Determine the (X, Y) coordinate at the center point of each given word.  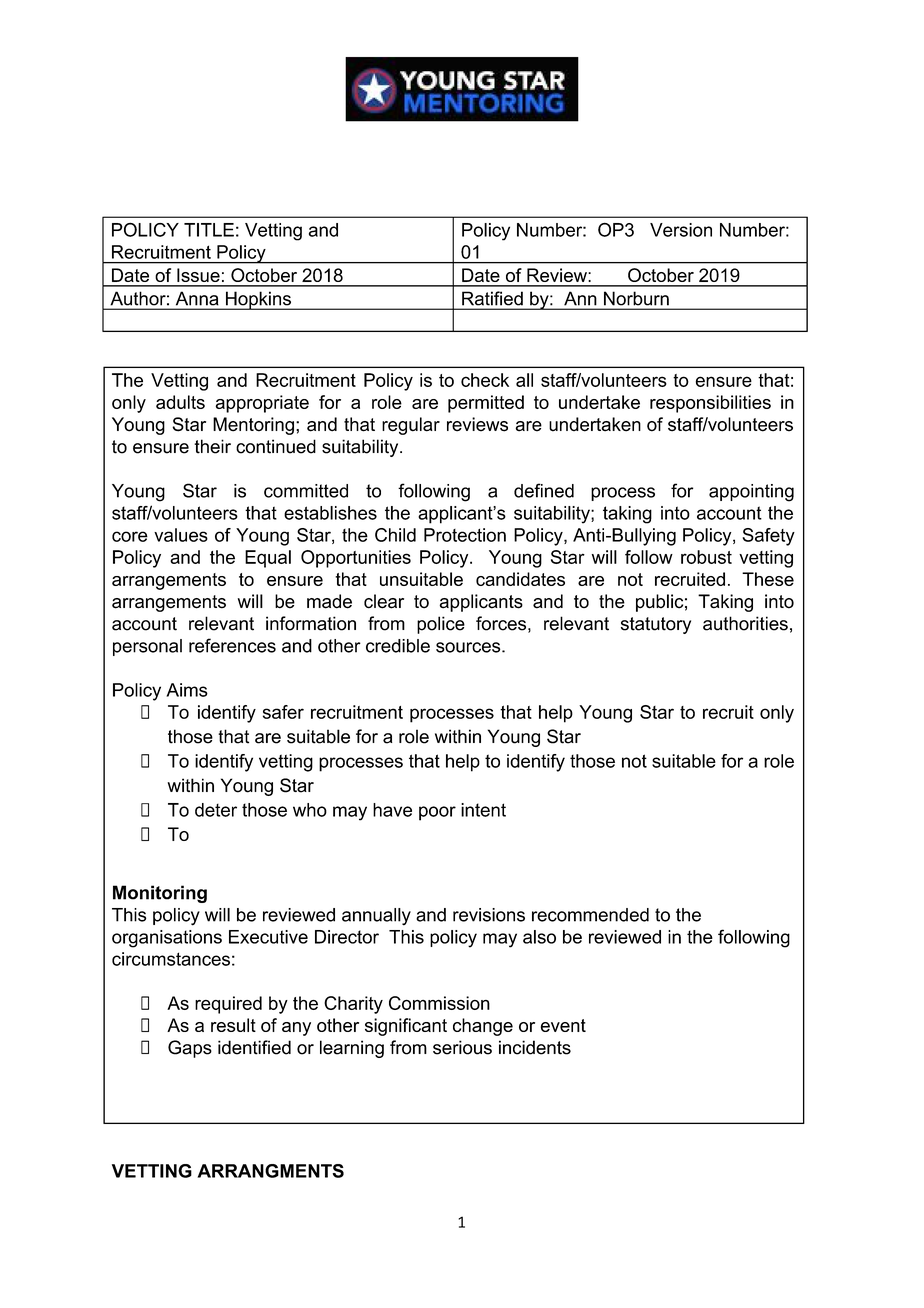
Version (681, 230)
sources (468, 647)
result (233, 1025)
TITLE (209, 230)
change (483, 1027)
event (563, 1025)
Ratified (492, 298)
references (232, 645)
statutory (656, 625)
